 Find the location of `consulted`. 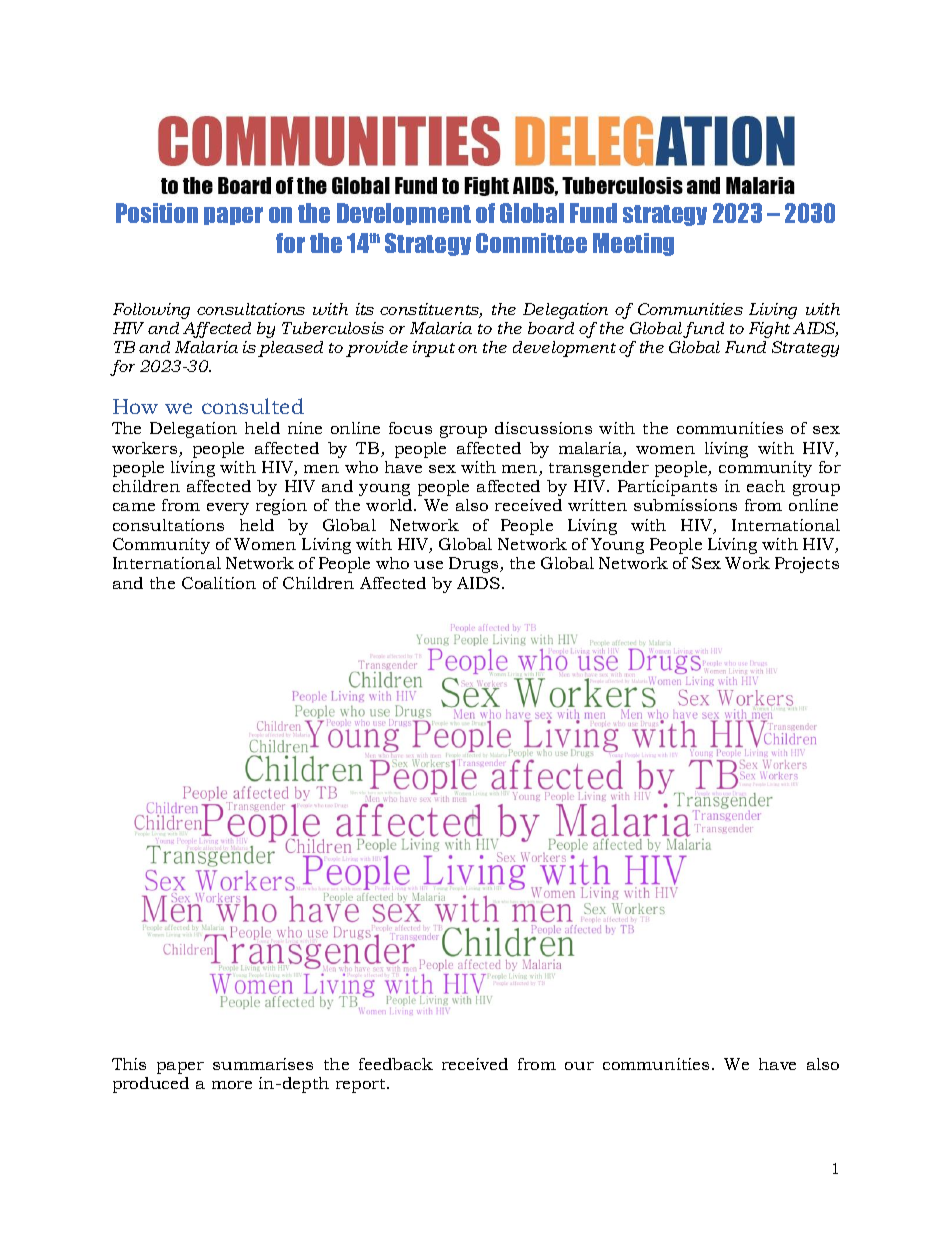

consulted is located at coordinates (253, 406).
